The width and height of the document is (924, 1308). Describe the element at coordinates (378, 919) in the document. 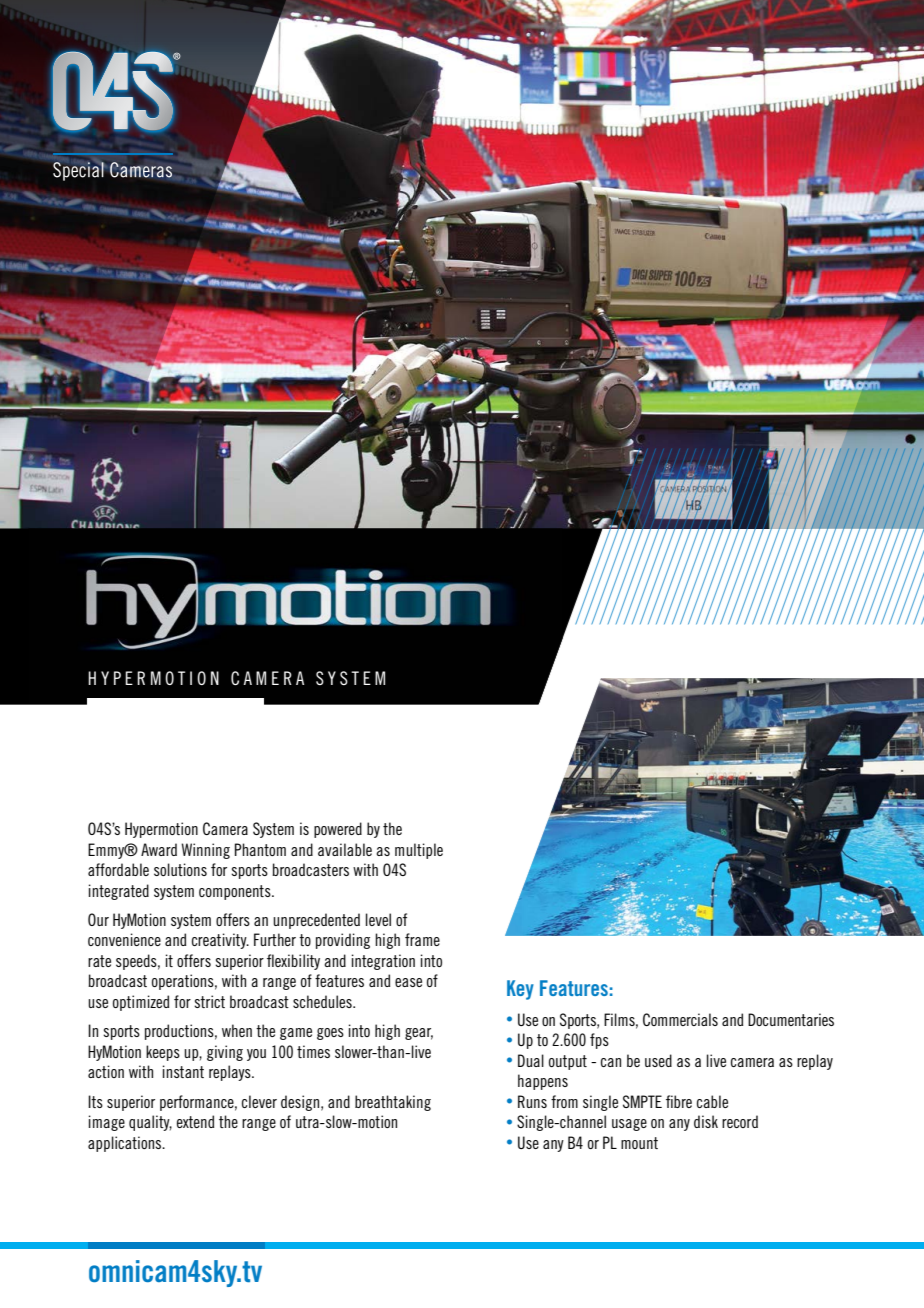

I see `level` at that location.
